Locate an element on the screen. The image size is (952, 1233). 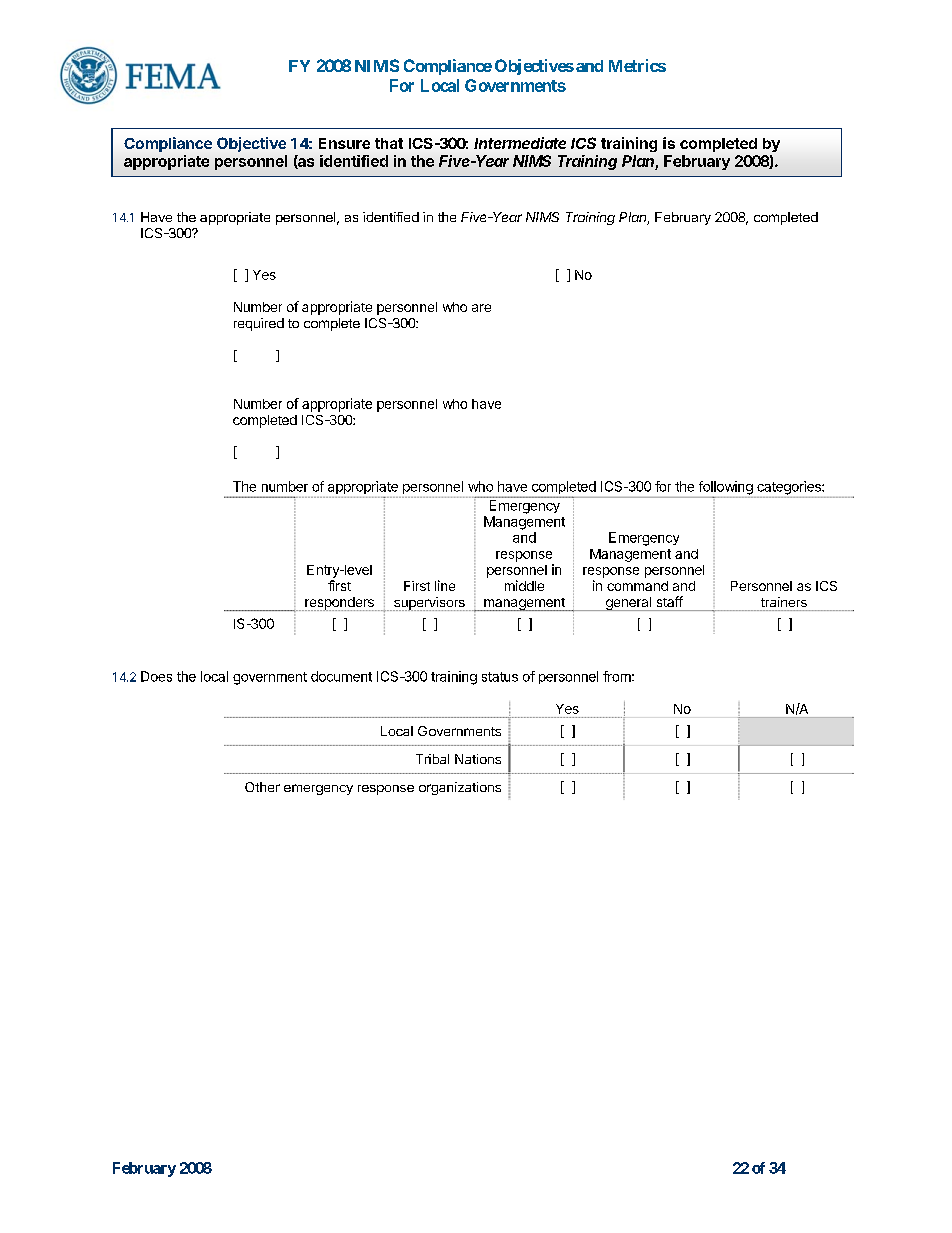
that is located at coordinates (389, 143).
